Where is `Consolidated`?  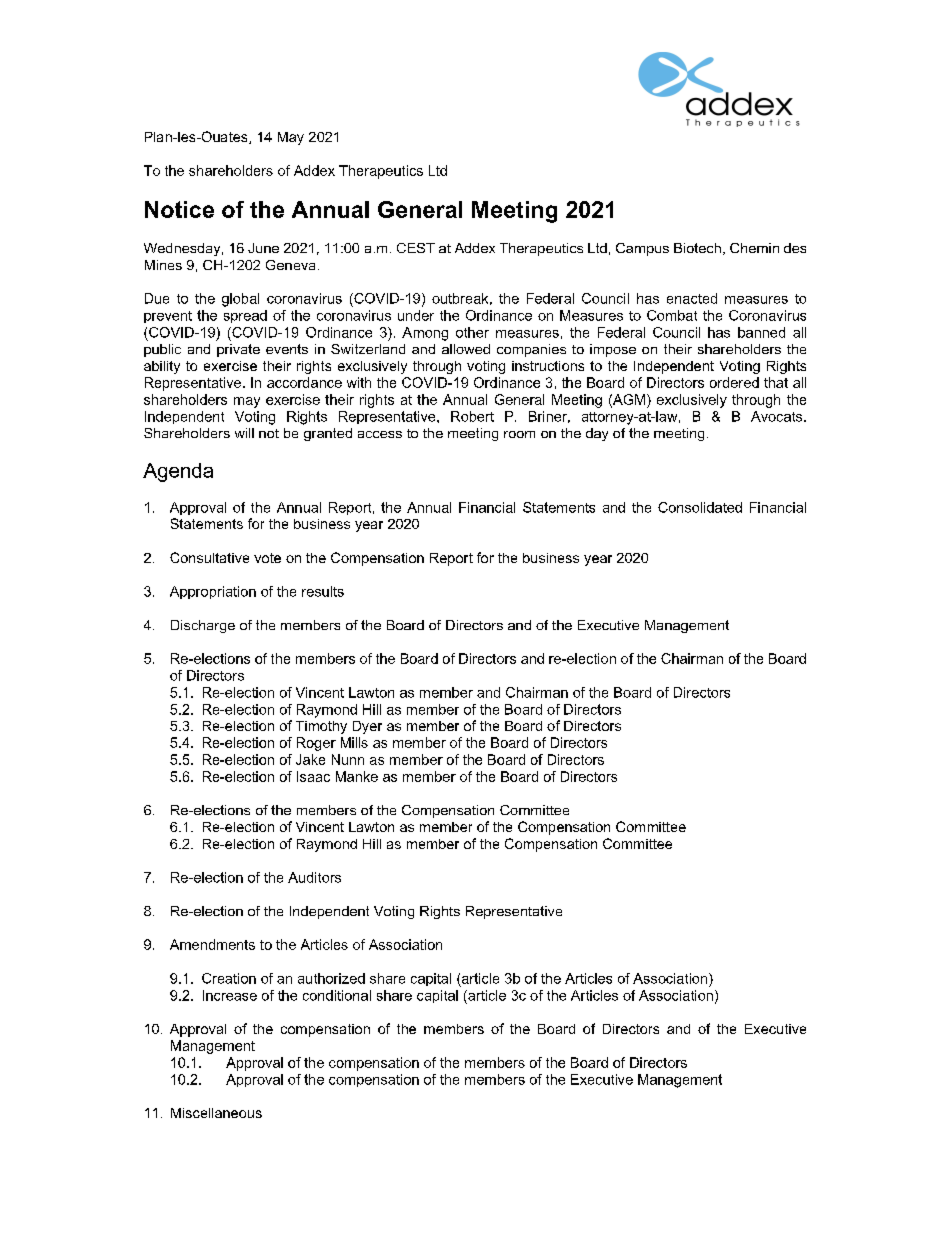 Consolidated is located at coordinates (700, 507).
